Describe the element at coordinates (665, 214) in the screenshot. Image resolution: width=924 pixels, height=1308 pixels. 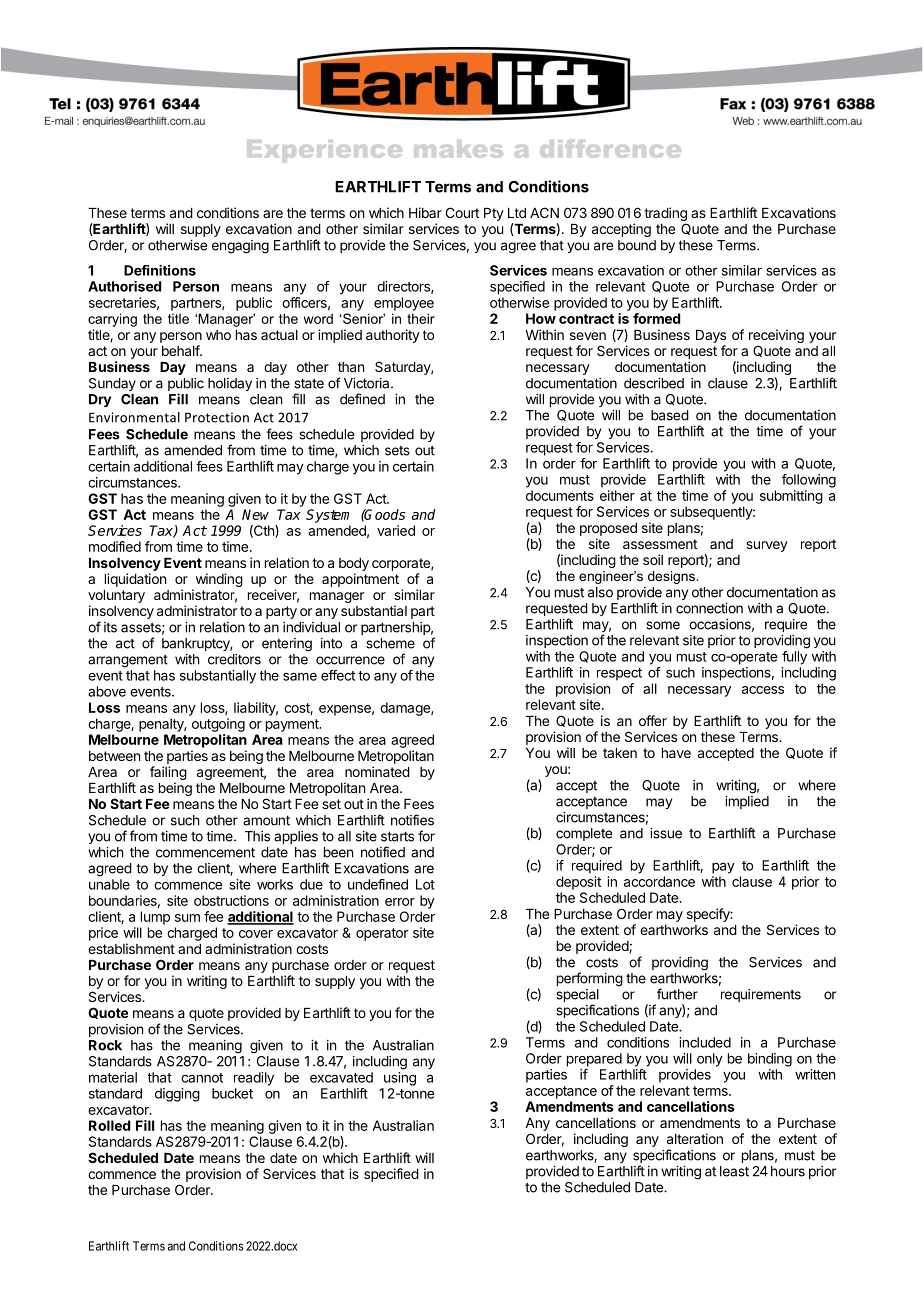
I see `trading` at that location.
